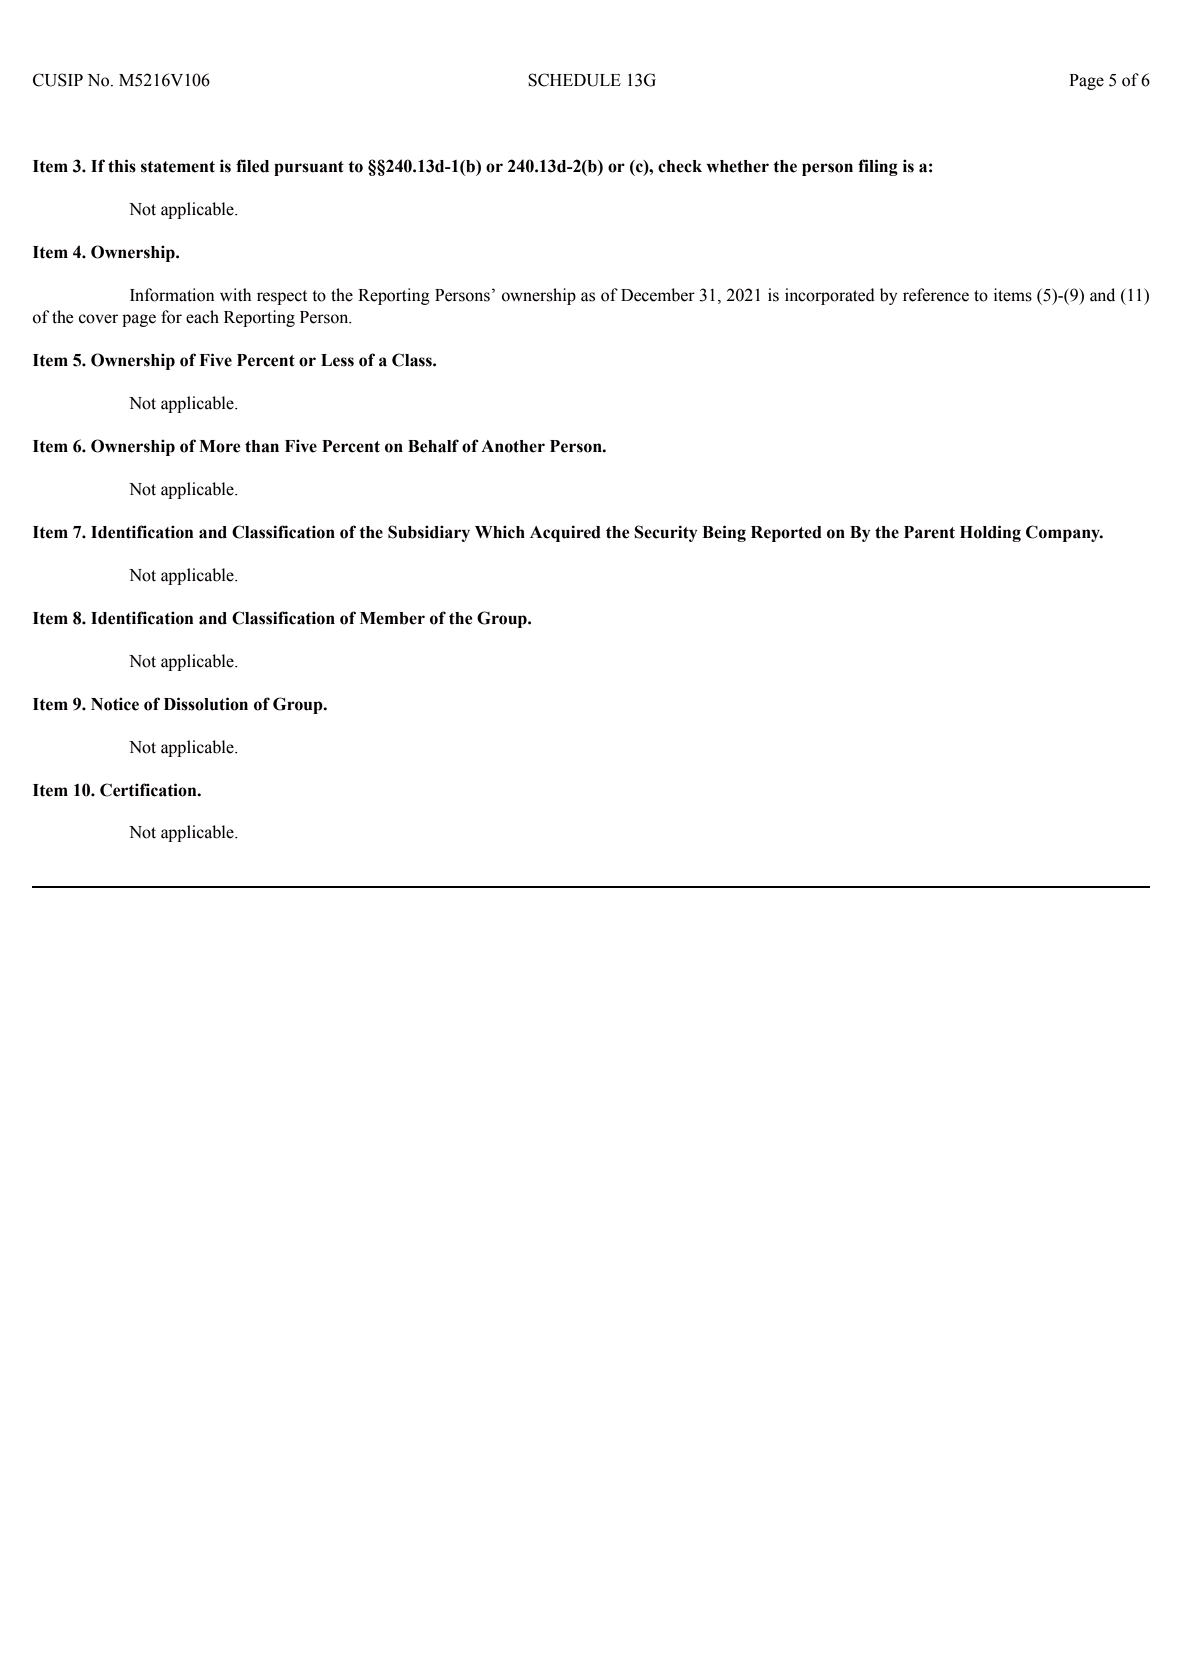 The width and height of the document is (1184, 1675). I want to click on Member, so click(392, 618).
